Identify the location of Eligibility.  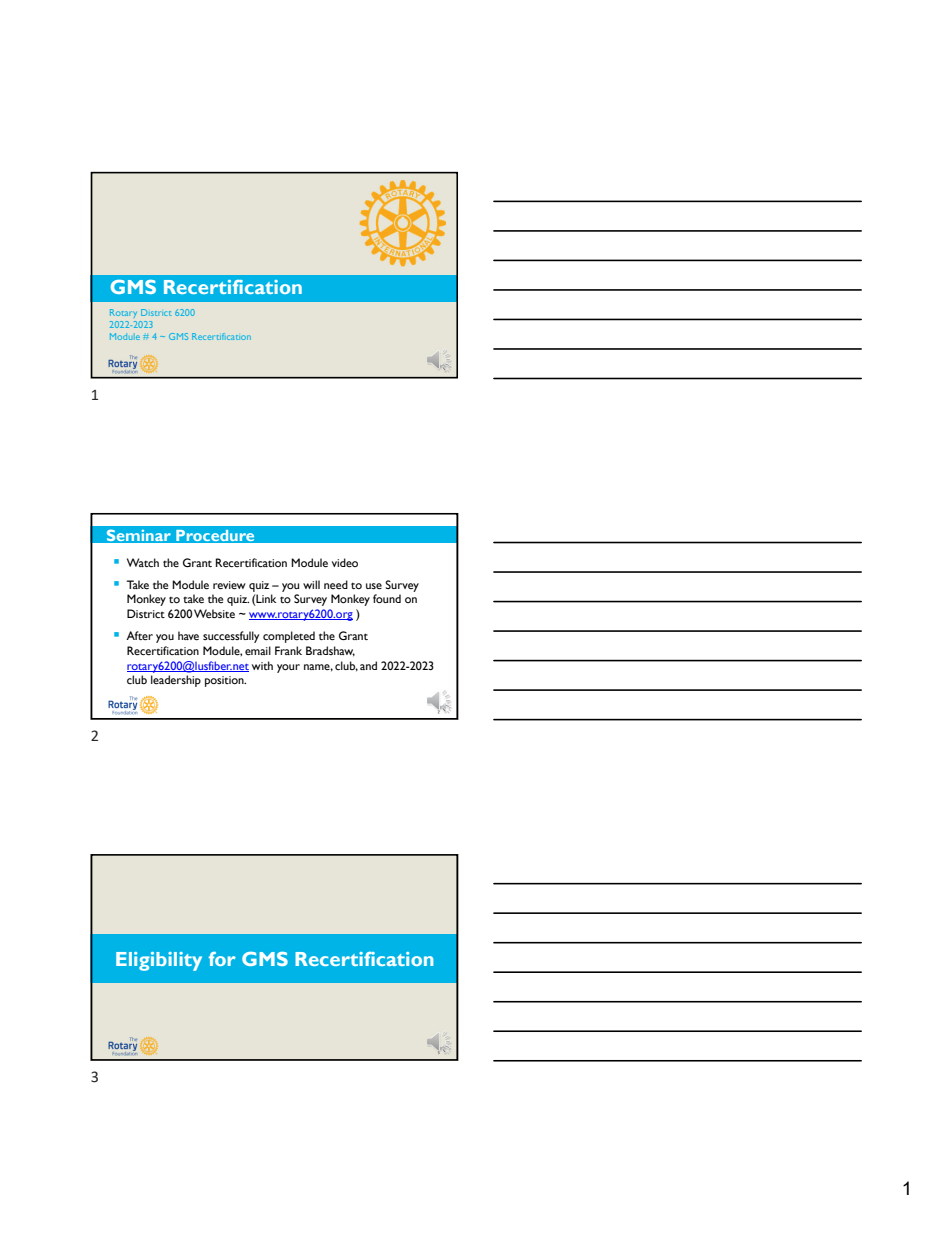
(159, 961).
